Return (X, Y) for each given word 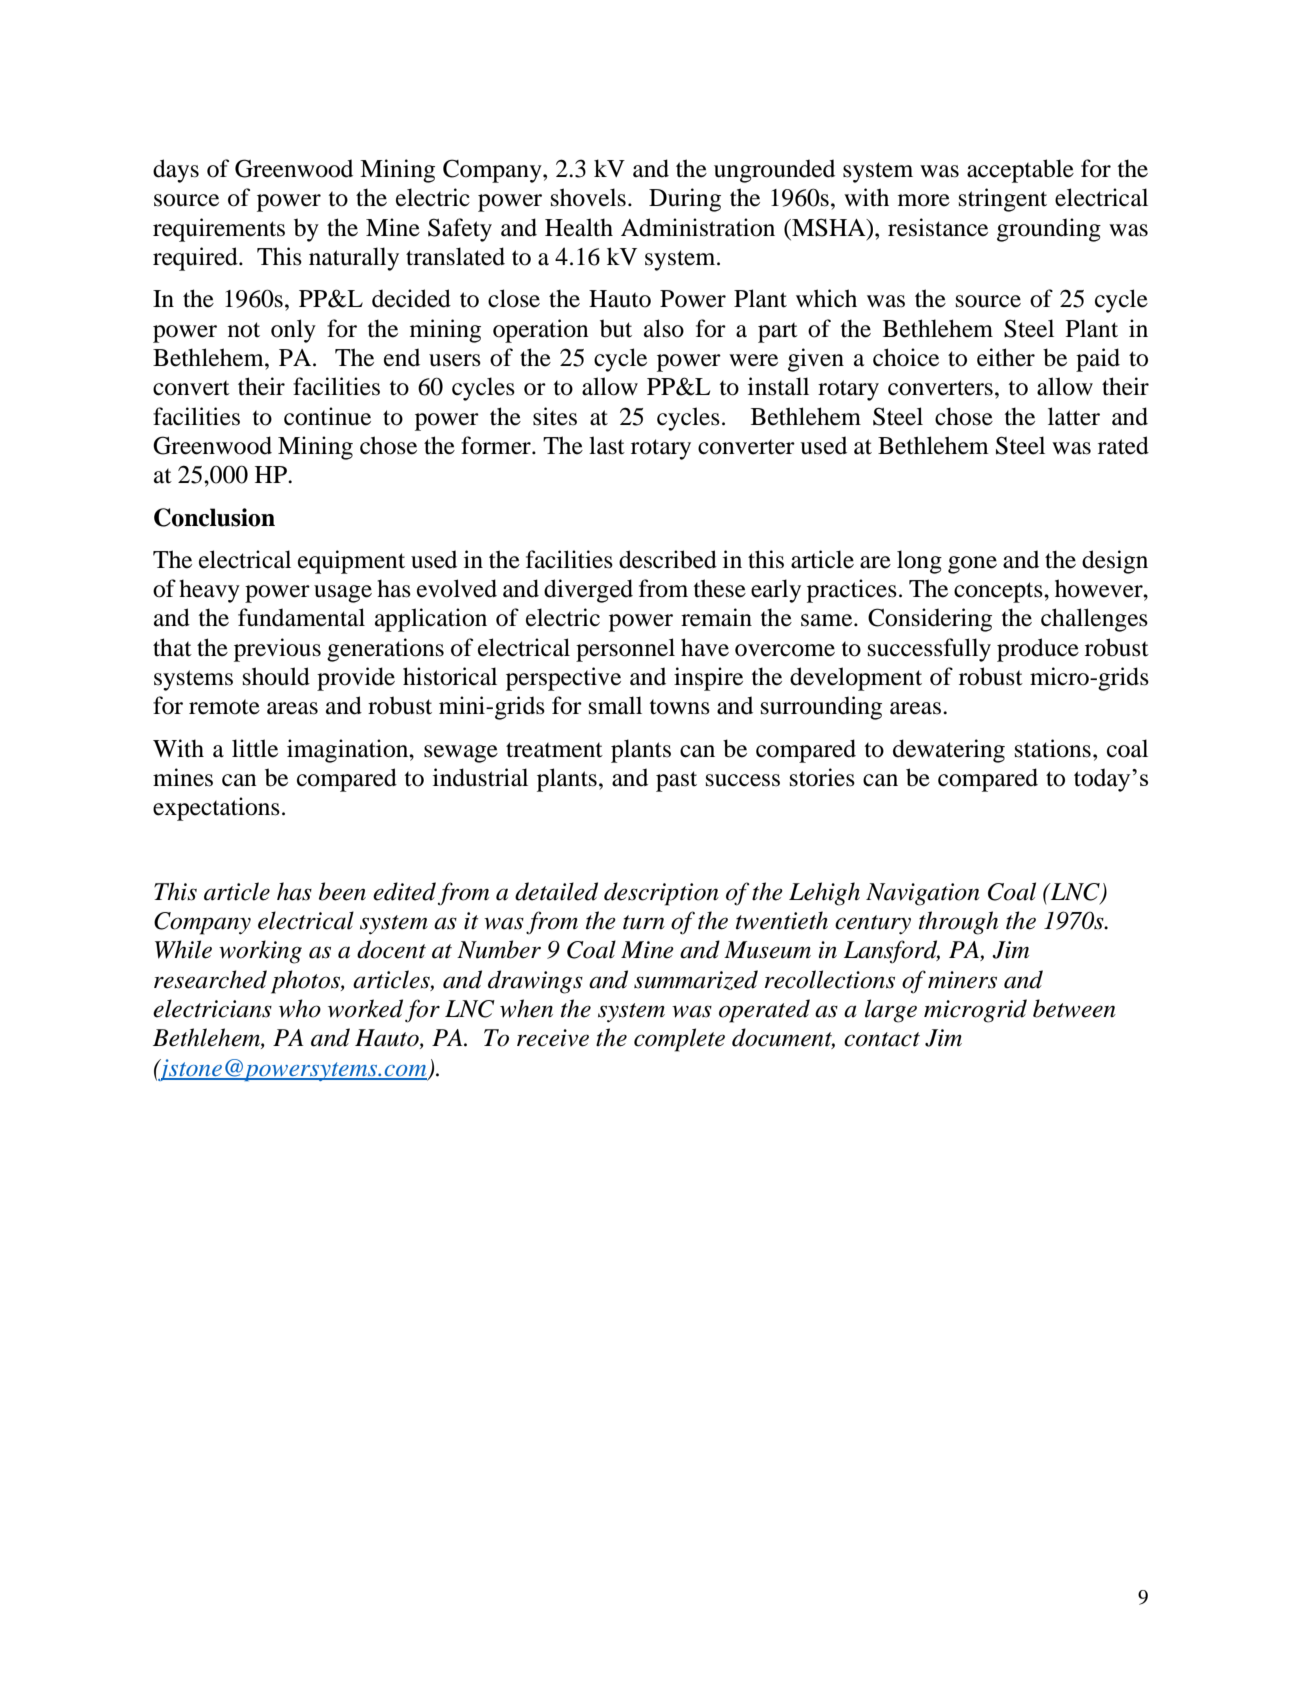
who (300, 1008)
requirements (219, 230)
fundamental (301, 617)
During (685, 200)
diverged (588, 591)
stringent (1003, 200)
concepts (999, 592)
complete (679, 1040)
